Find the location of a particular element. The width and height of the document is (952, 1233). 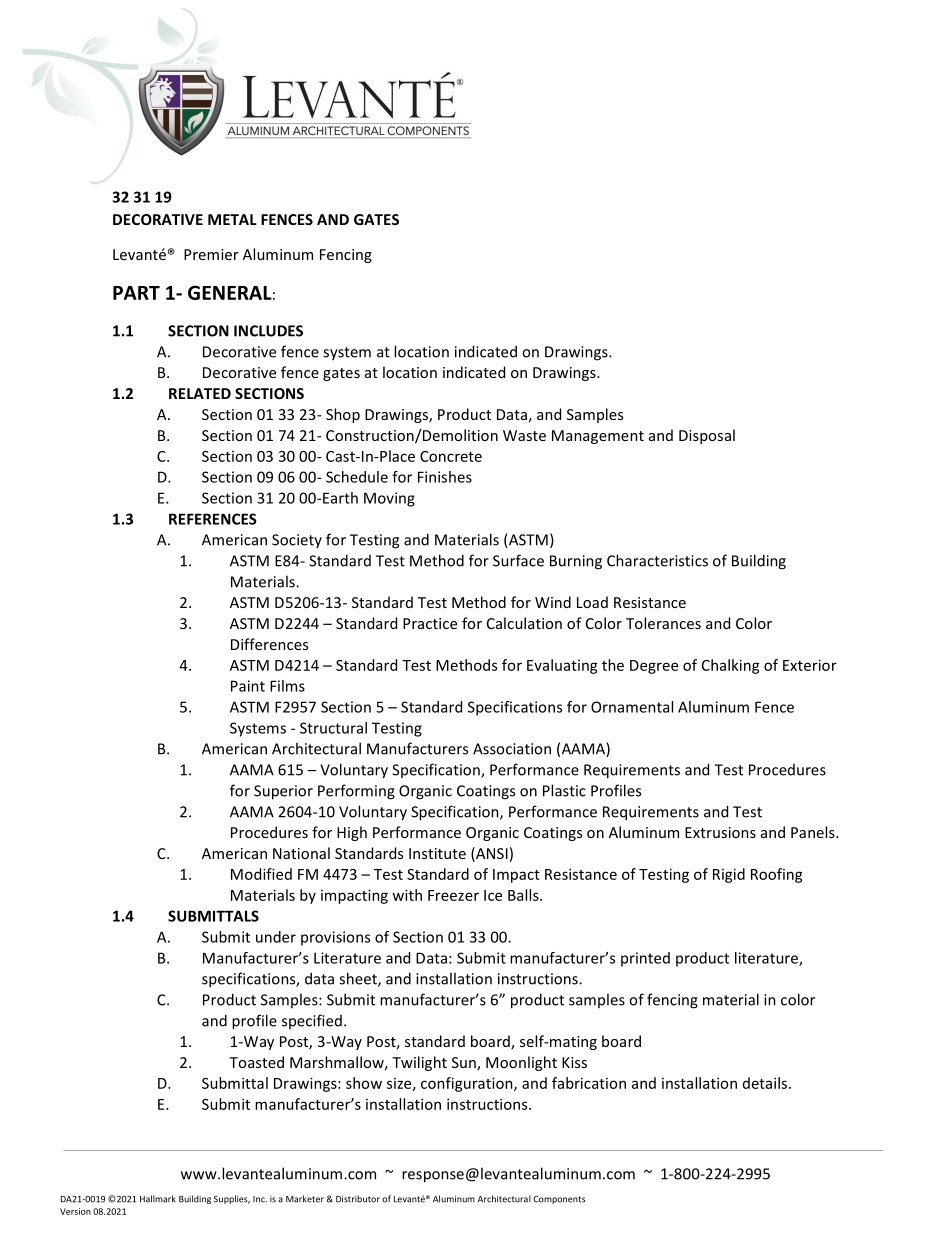

Hallmark is located at coordinates (158, 1199).
